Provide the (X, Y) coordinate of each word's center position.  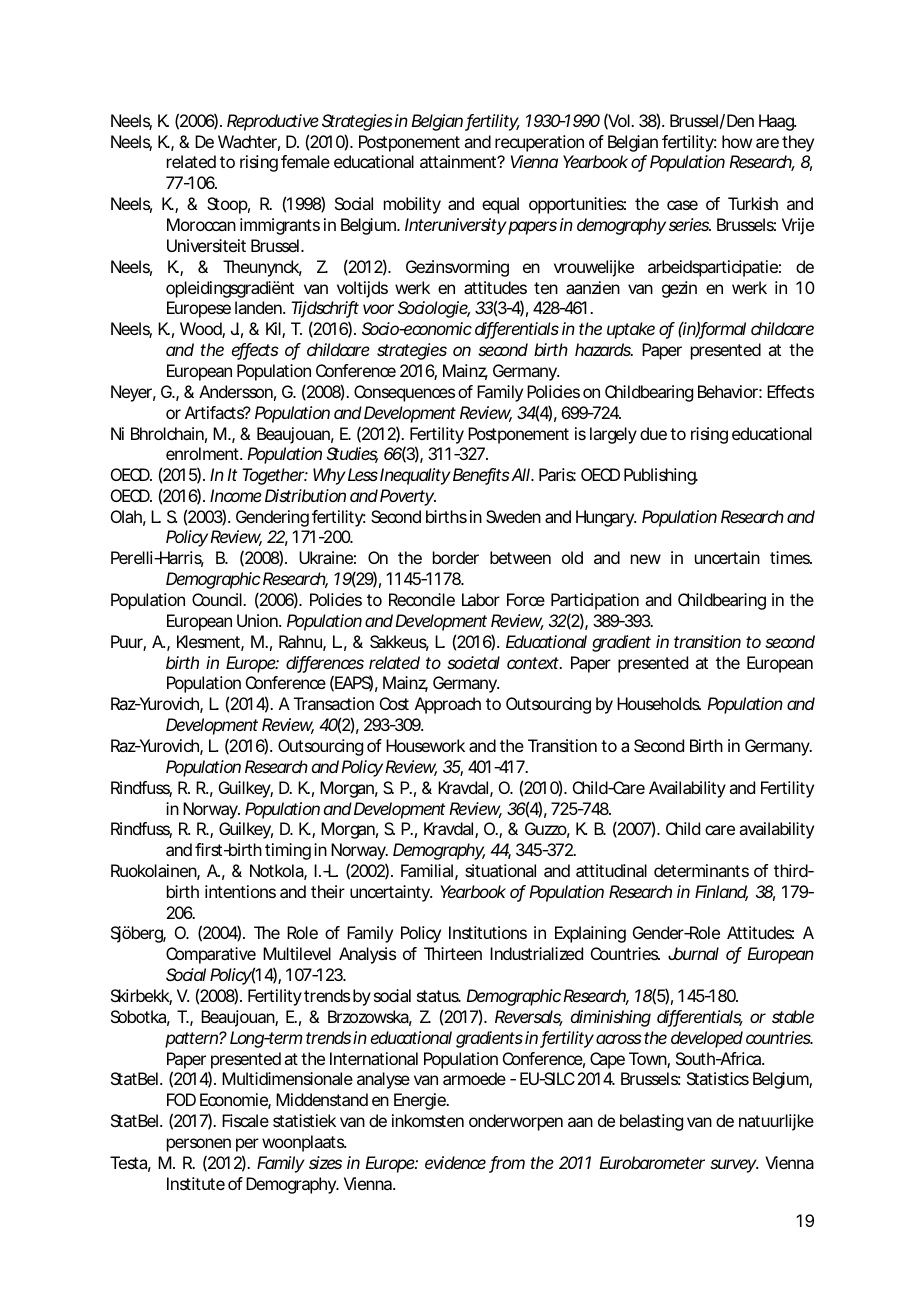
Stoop (227, 205)
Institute (196, 1183)
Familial (427, 870)
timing (288, 851)
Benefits (481, 476)
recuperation (539, 143)
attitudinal (611, 870)
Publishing (660, 476)
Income (236, 495)
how (737, 141)
